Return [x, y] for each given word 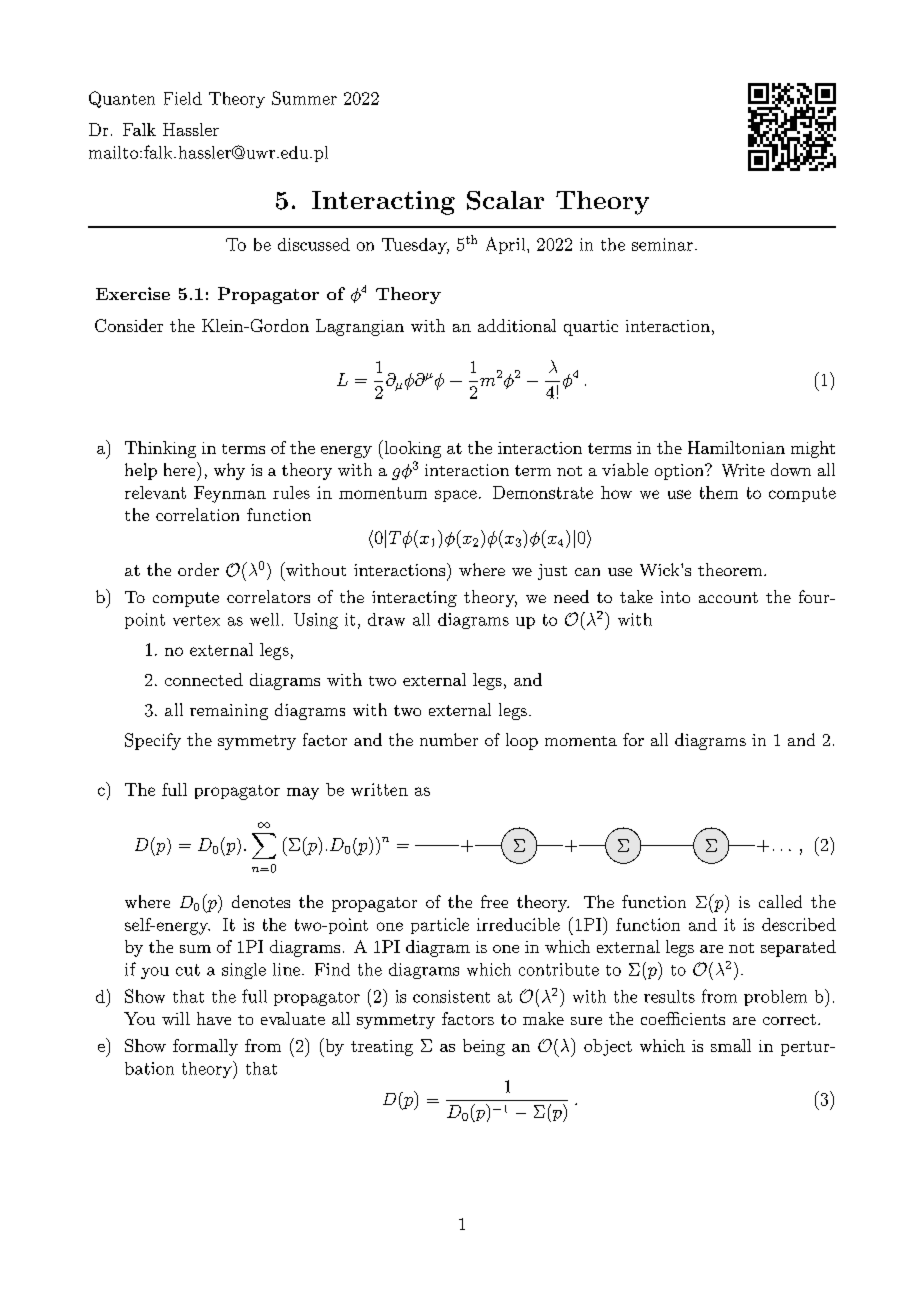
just [552, 572]
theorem [730, 569]
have [214, 1018]
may [303, 793]
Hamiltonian [736, 447]
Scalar [505, 200]
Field [183, 98]
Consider [129, 325]
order [198, 569]
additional [517, 325]
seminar [662, 244]
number [449, 739]
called [780, 901]
